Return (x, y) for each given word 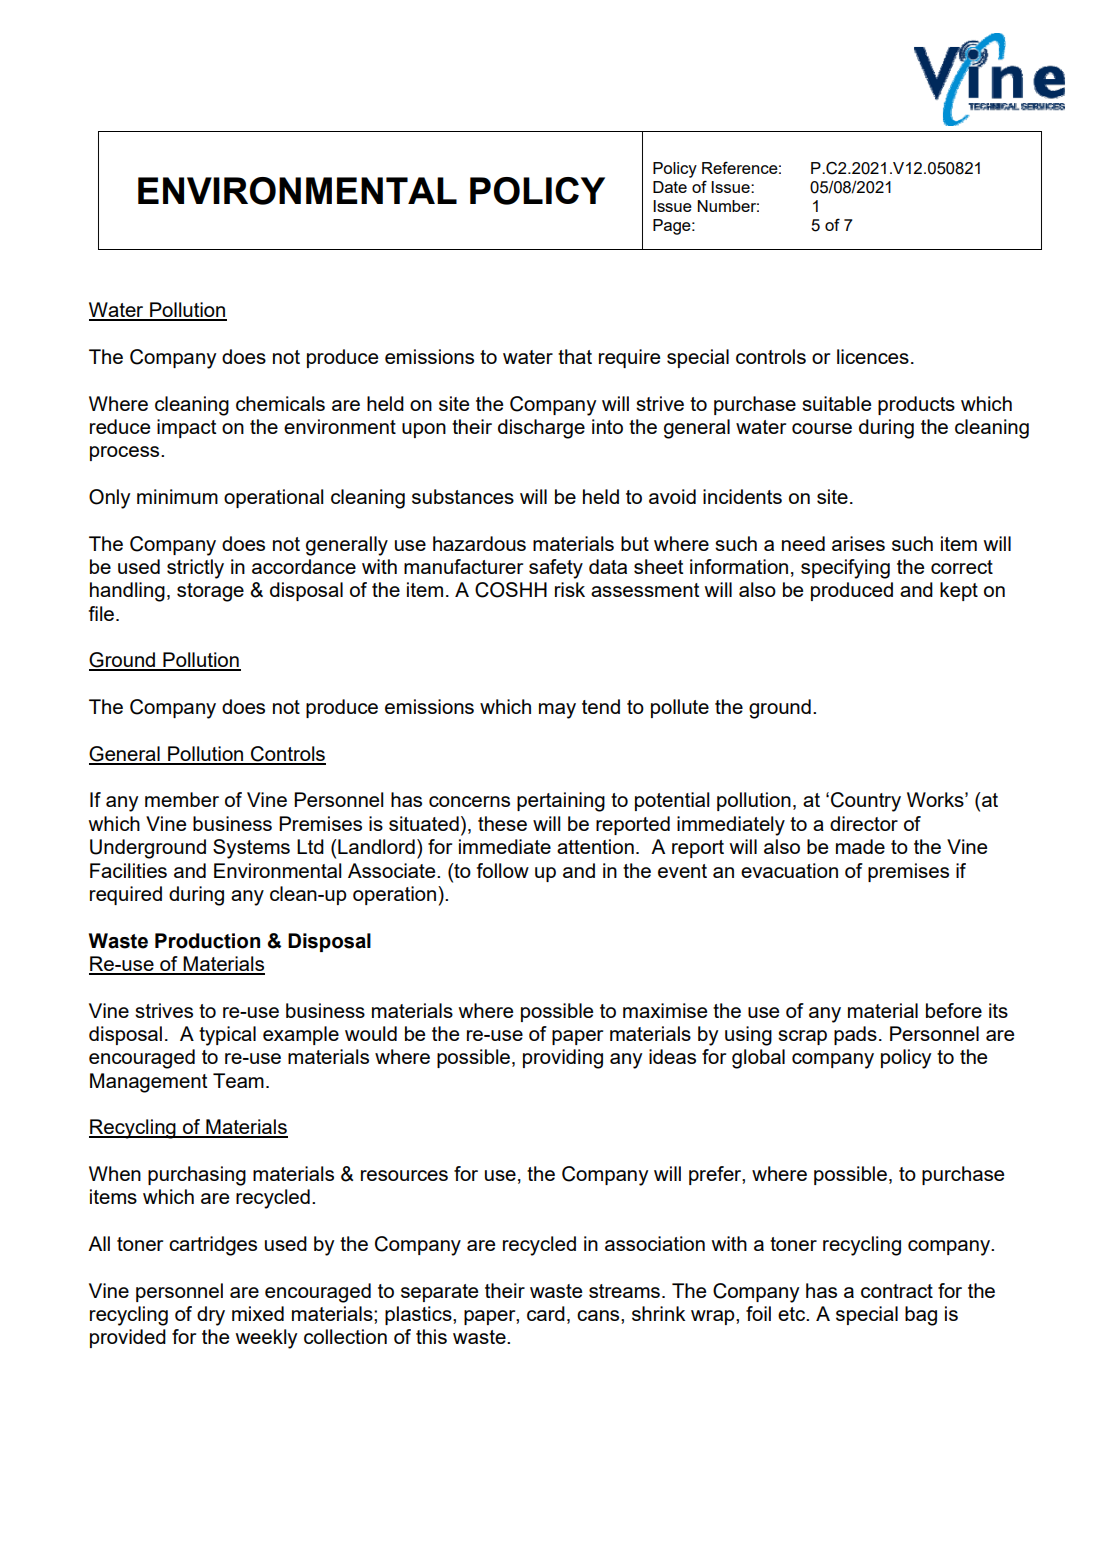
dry (211, 1316)
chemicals (280, 403)
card (546, 1313)
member (182, 799)
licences (873, 356)
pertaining (561, 802)
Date (670, 187)
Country (866, 802)
